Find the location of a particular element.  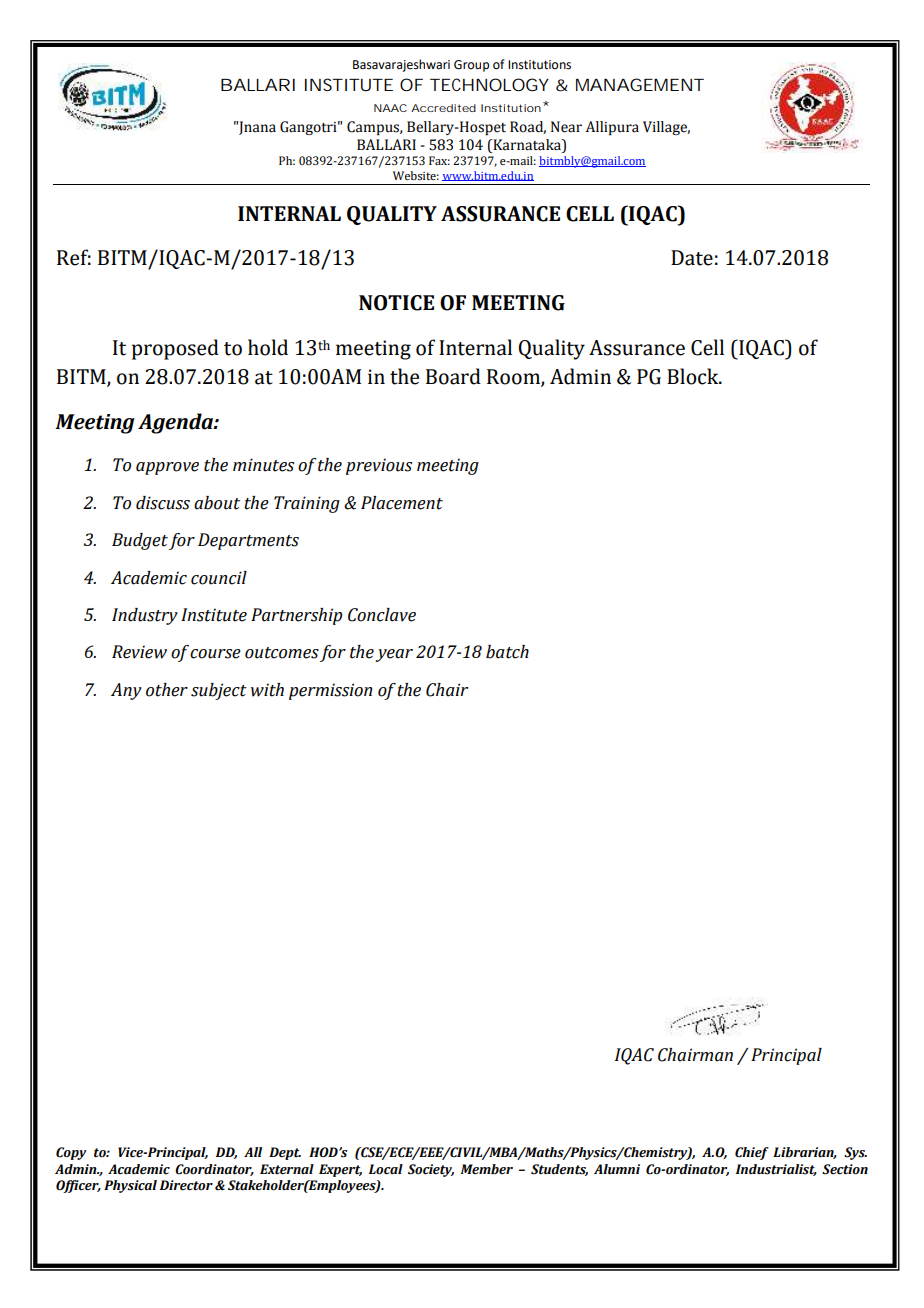

Director is located at coordinates (186, 1185).
